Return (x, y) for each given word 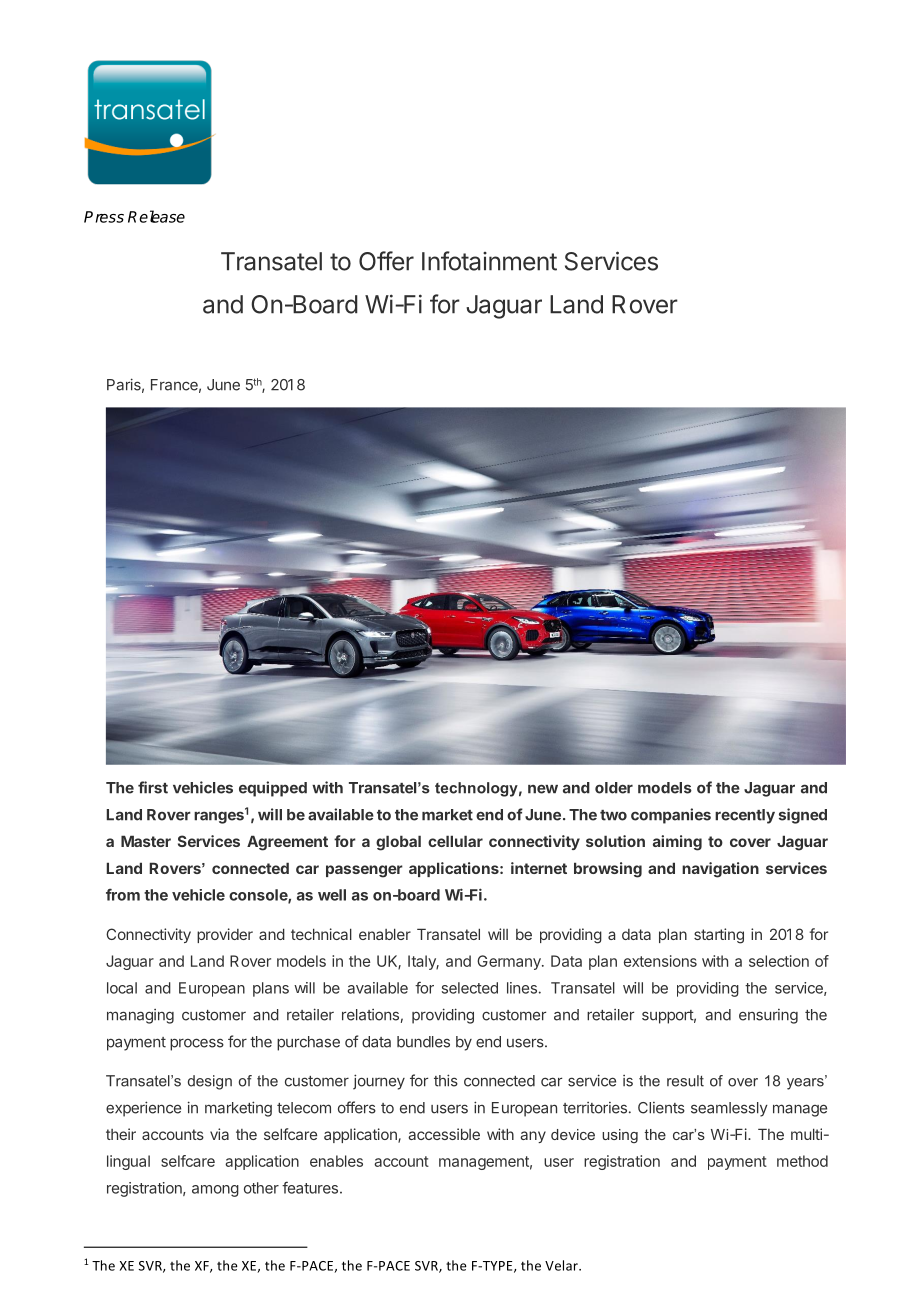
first (153, 787)
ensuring (768, 1016)
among (215, 1191)
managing (140, 1016)
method (802, 1161)
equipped (273, 789)
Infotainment (489, 261)
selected (470, 988)
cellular (455, 841)
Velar (562, 1265)
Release (156, 216)
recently (745, 816)
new (543, 789)
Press (104, 217)
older (614, 788)
